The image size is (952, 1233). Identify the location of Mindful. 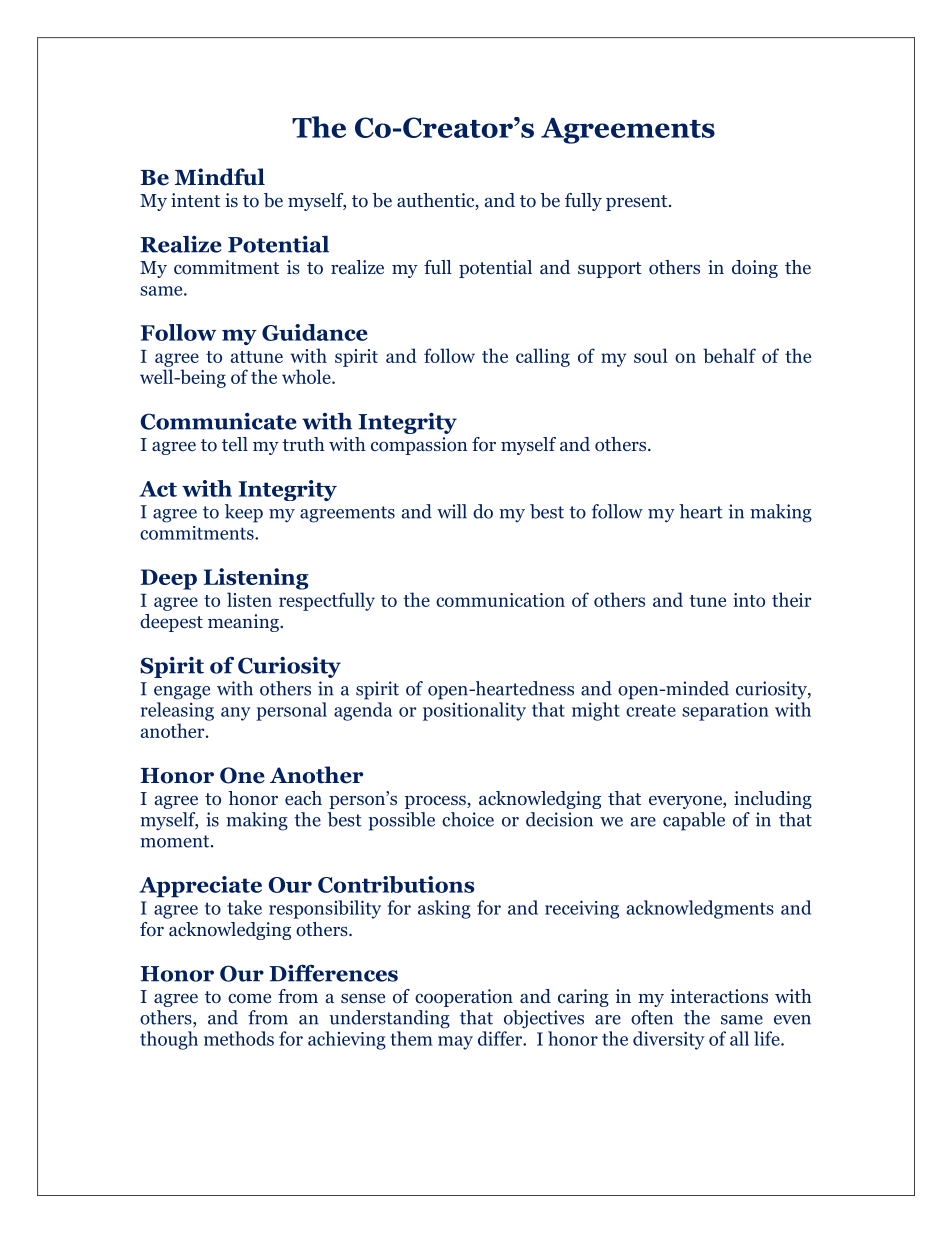
(220, 177).
